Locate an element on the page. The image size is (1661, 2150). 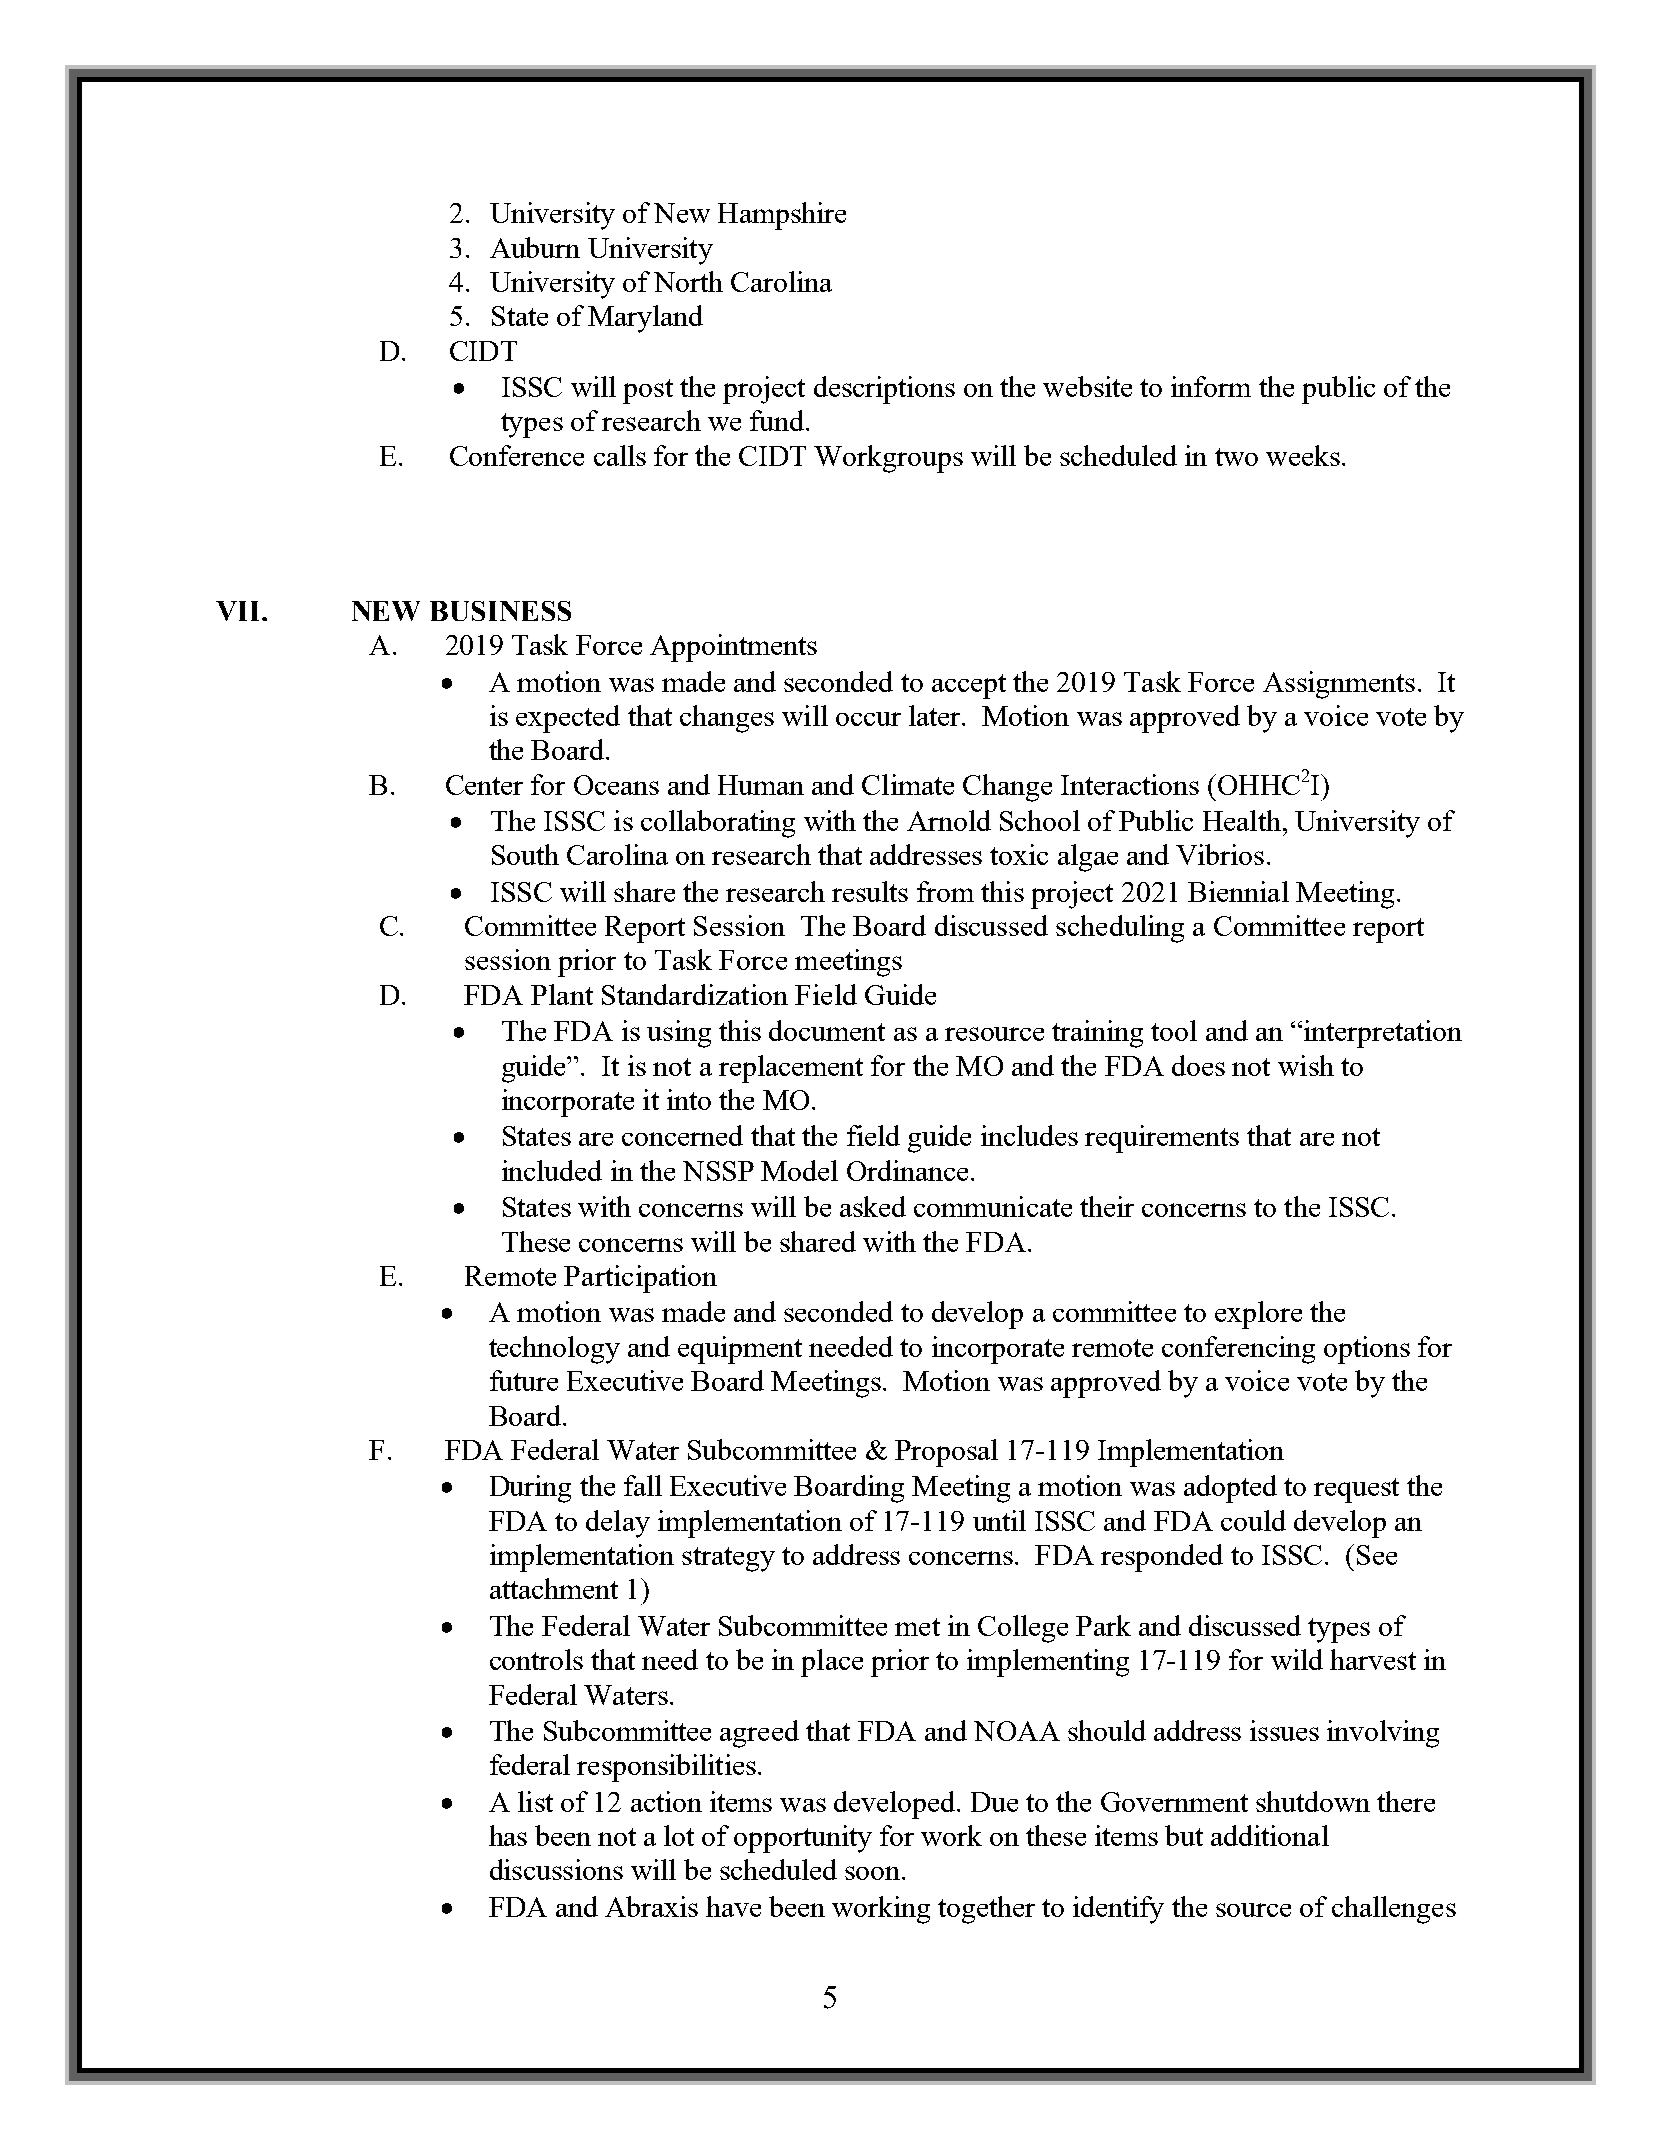
Hampshire is located at coordinates (782, 216).
